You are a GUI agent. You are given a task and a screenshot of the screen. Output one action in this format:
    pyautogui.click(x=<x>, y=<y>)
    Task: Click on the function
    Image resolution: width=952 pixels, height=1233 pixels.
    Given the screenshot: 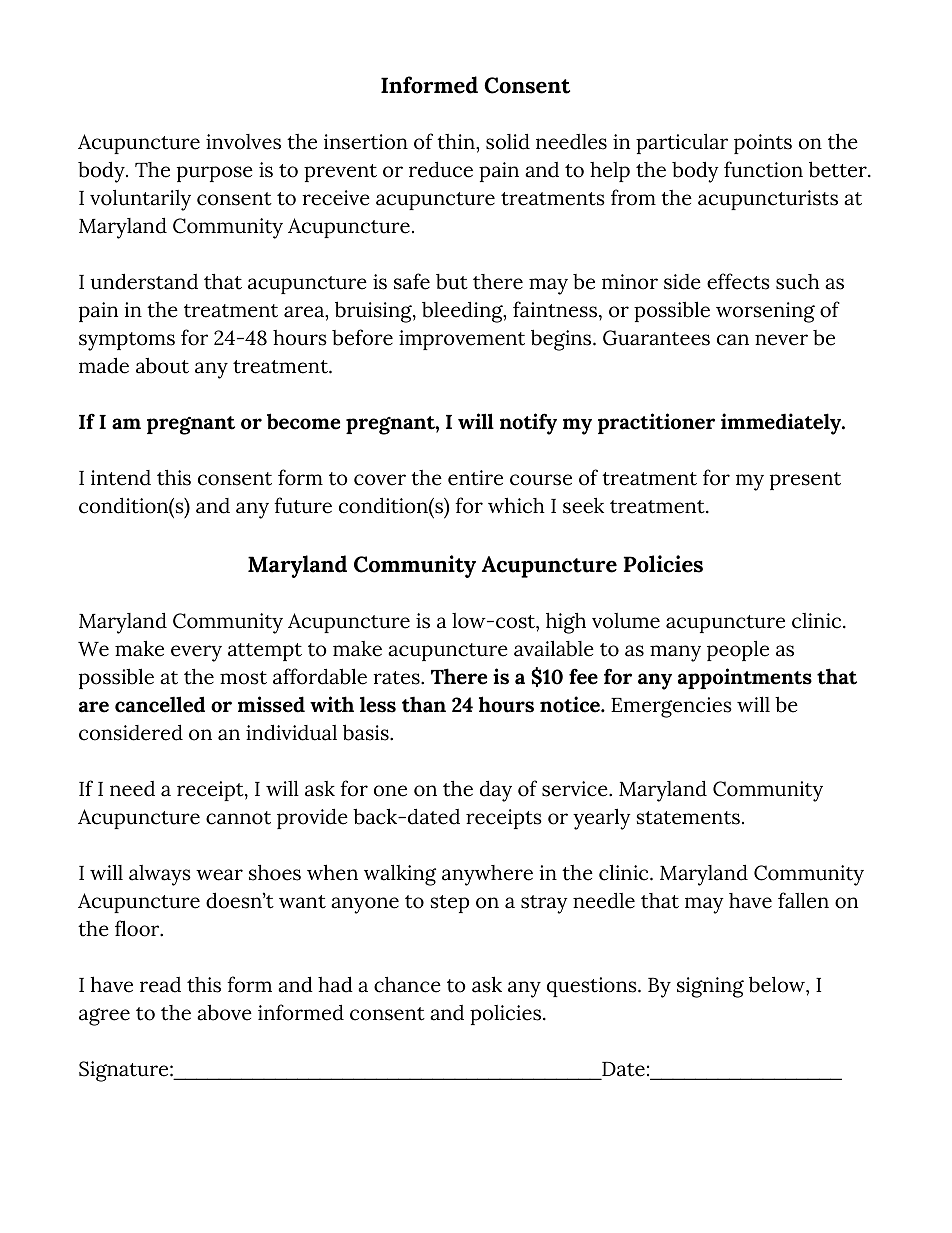 What is the action you would take?
    pyautogui.click(x=763, y=169)
